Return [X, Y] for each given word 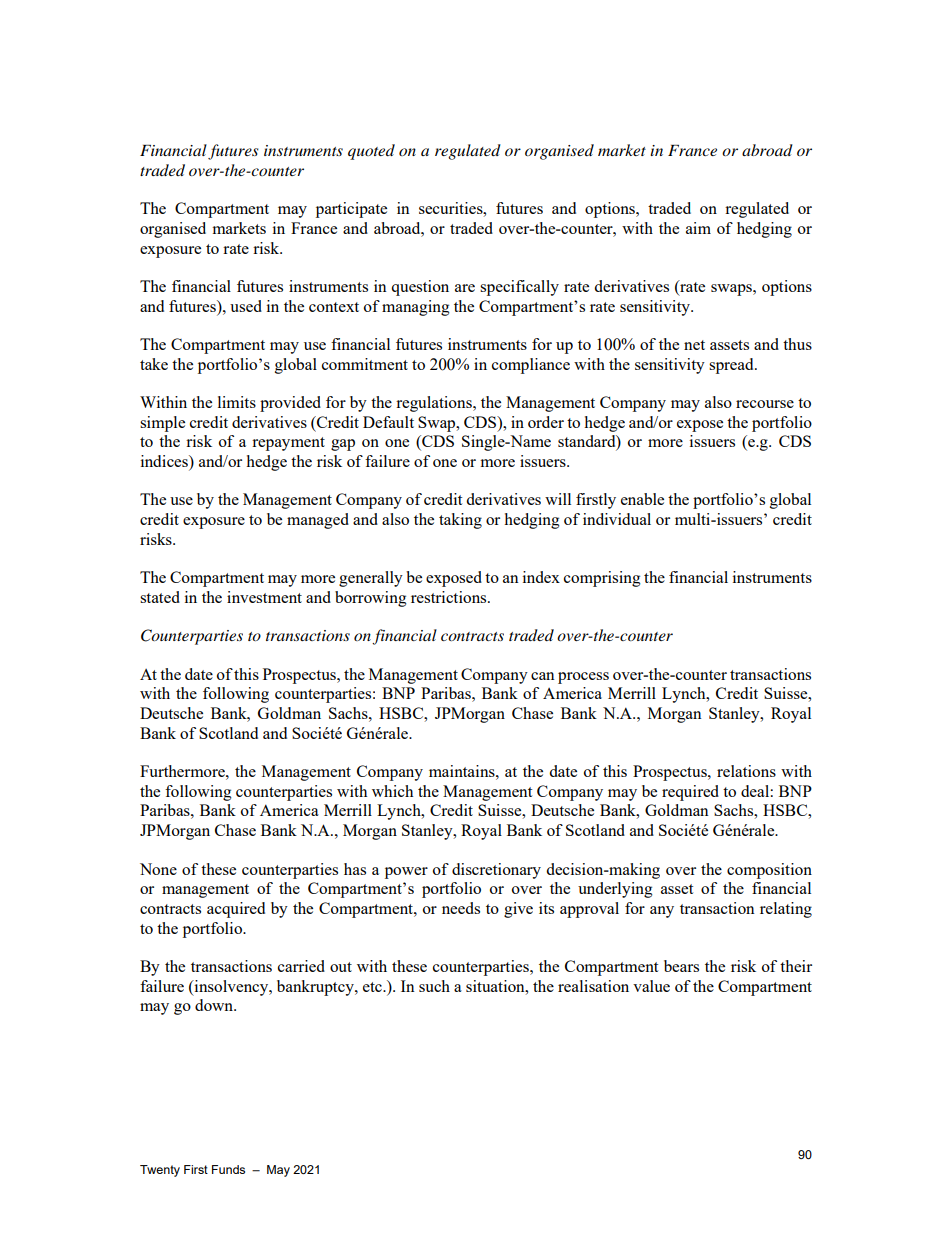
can [543, 676]
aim [698, 228]
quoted [371, 152]
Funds [228, 1169]
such [434, 986]
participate [351, 210]
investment [264, 597]
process [583, 678]
